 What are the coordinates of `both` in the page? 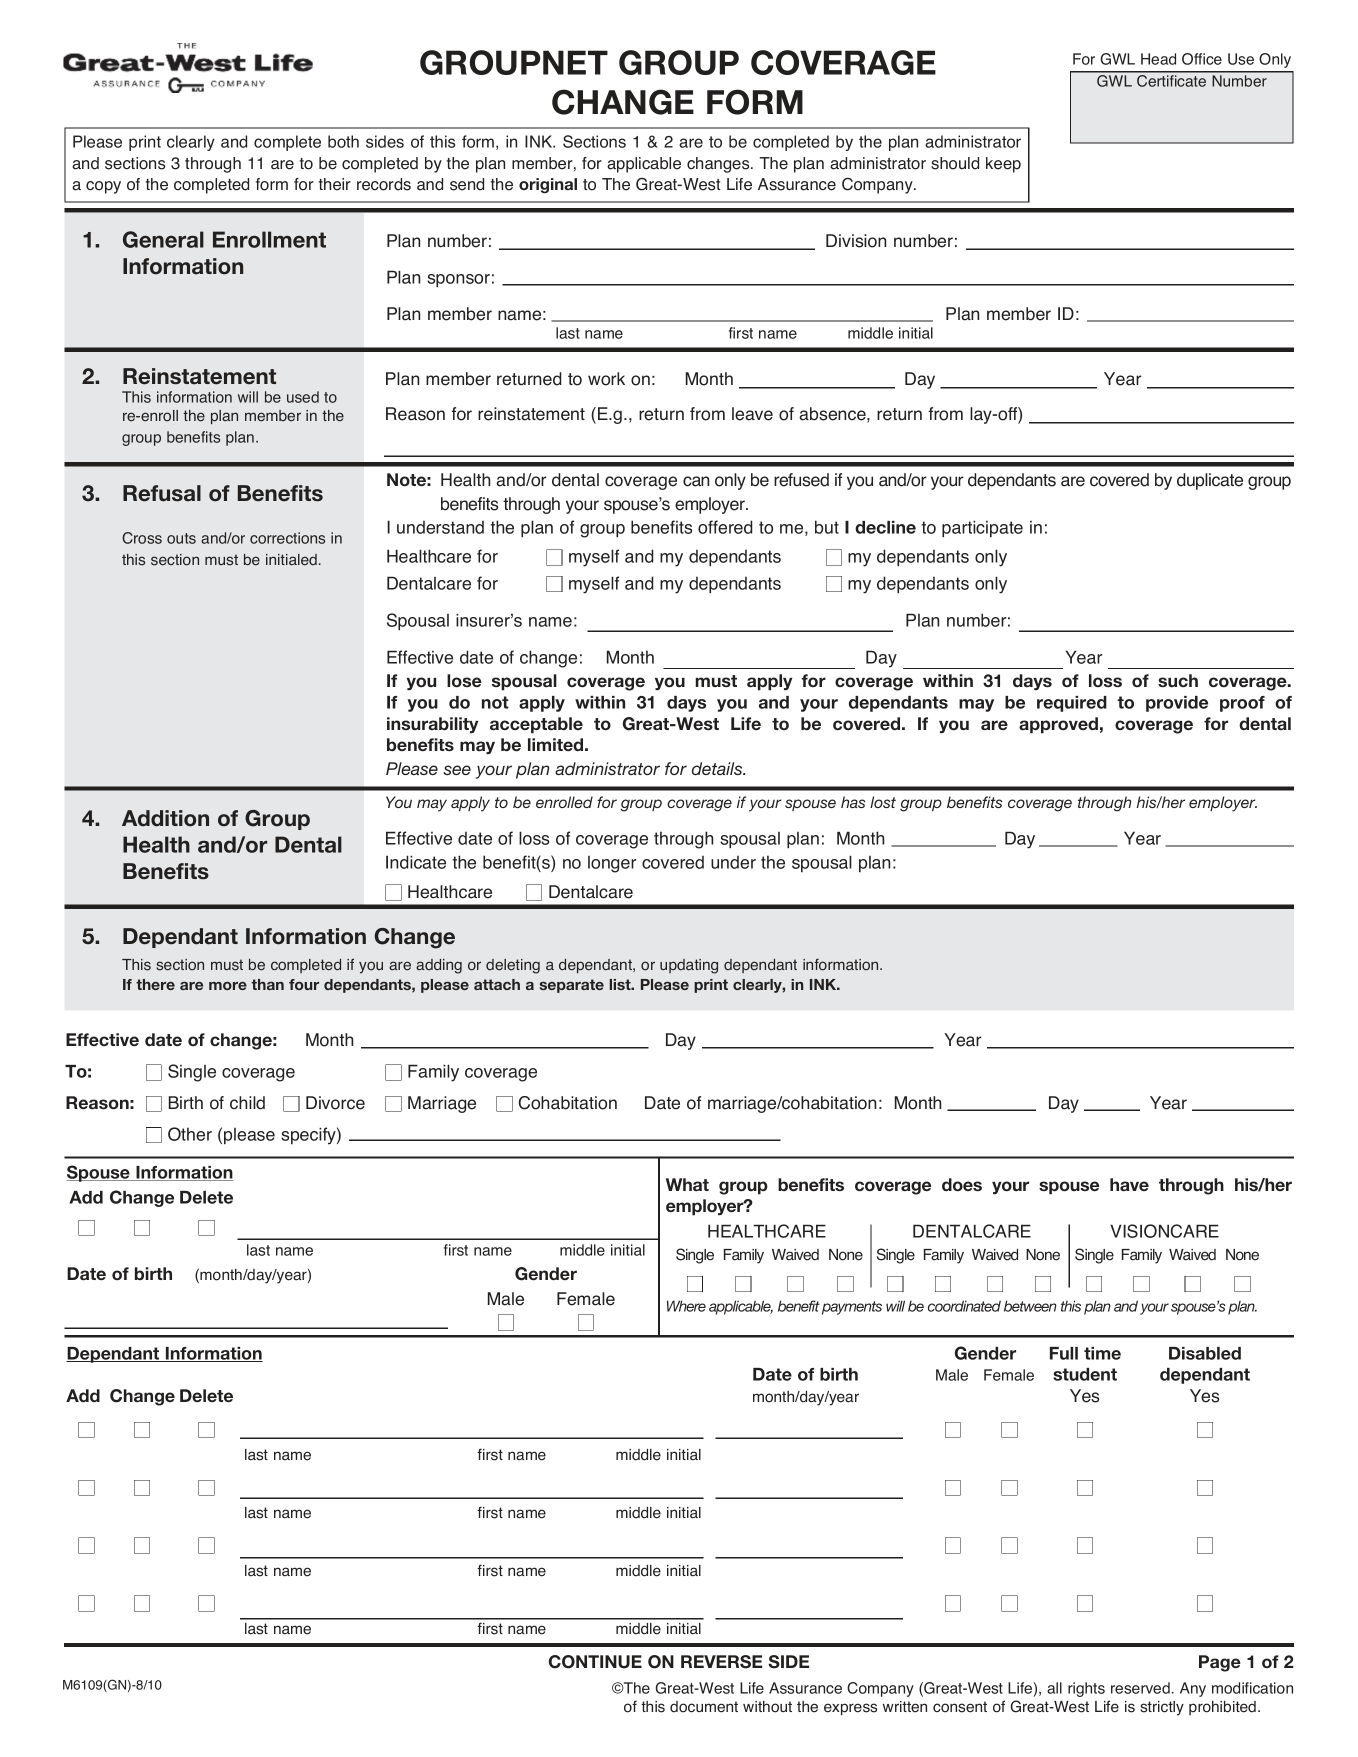 It's located at (343, 141).
